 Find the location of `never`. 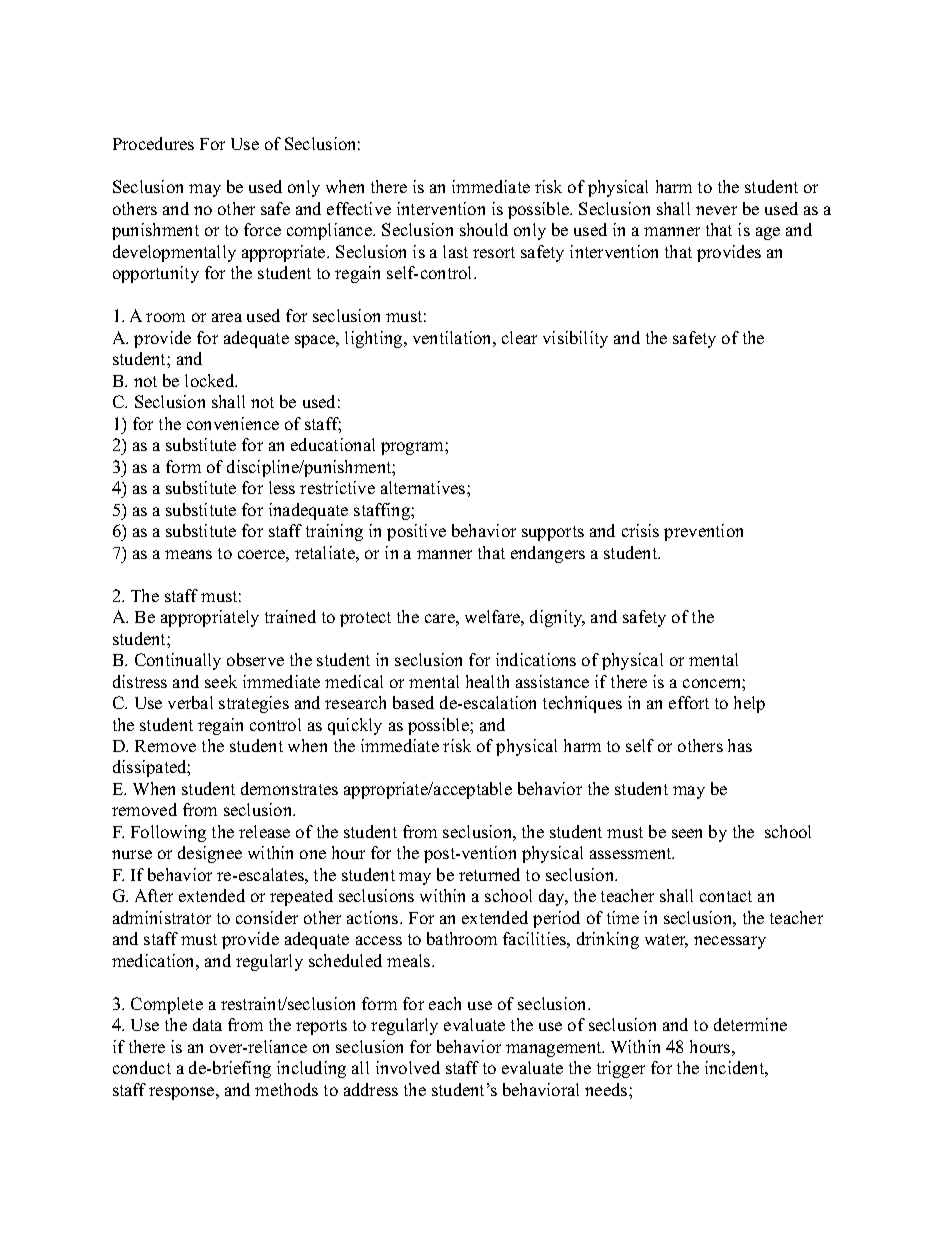

never is located at coordinates (716, 210).
